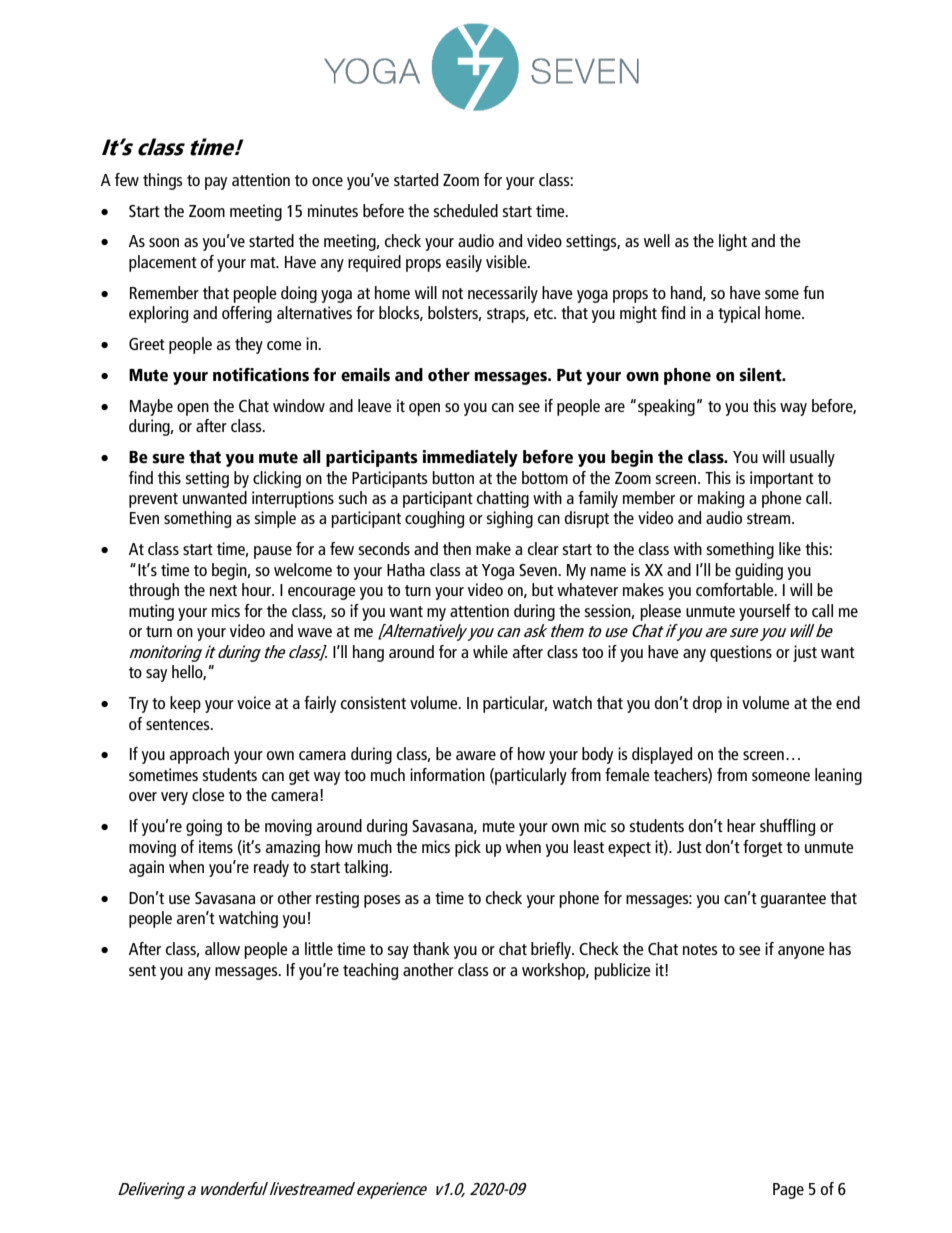 The width and height of the document is (952, 1233). Describe the element at coordinates (490, 651) in the document. I see `while` at that location.
